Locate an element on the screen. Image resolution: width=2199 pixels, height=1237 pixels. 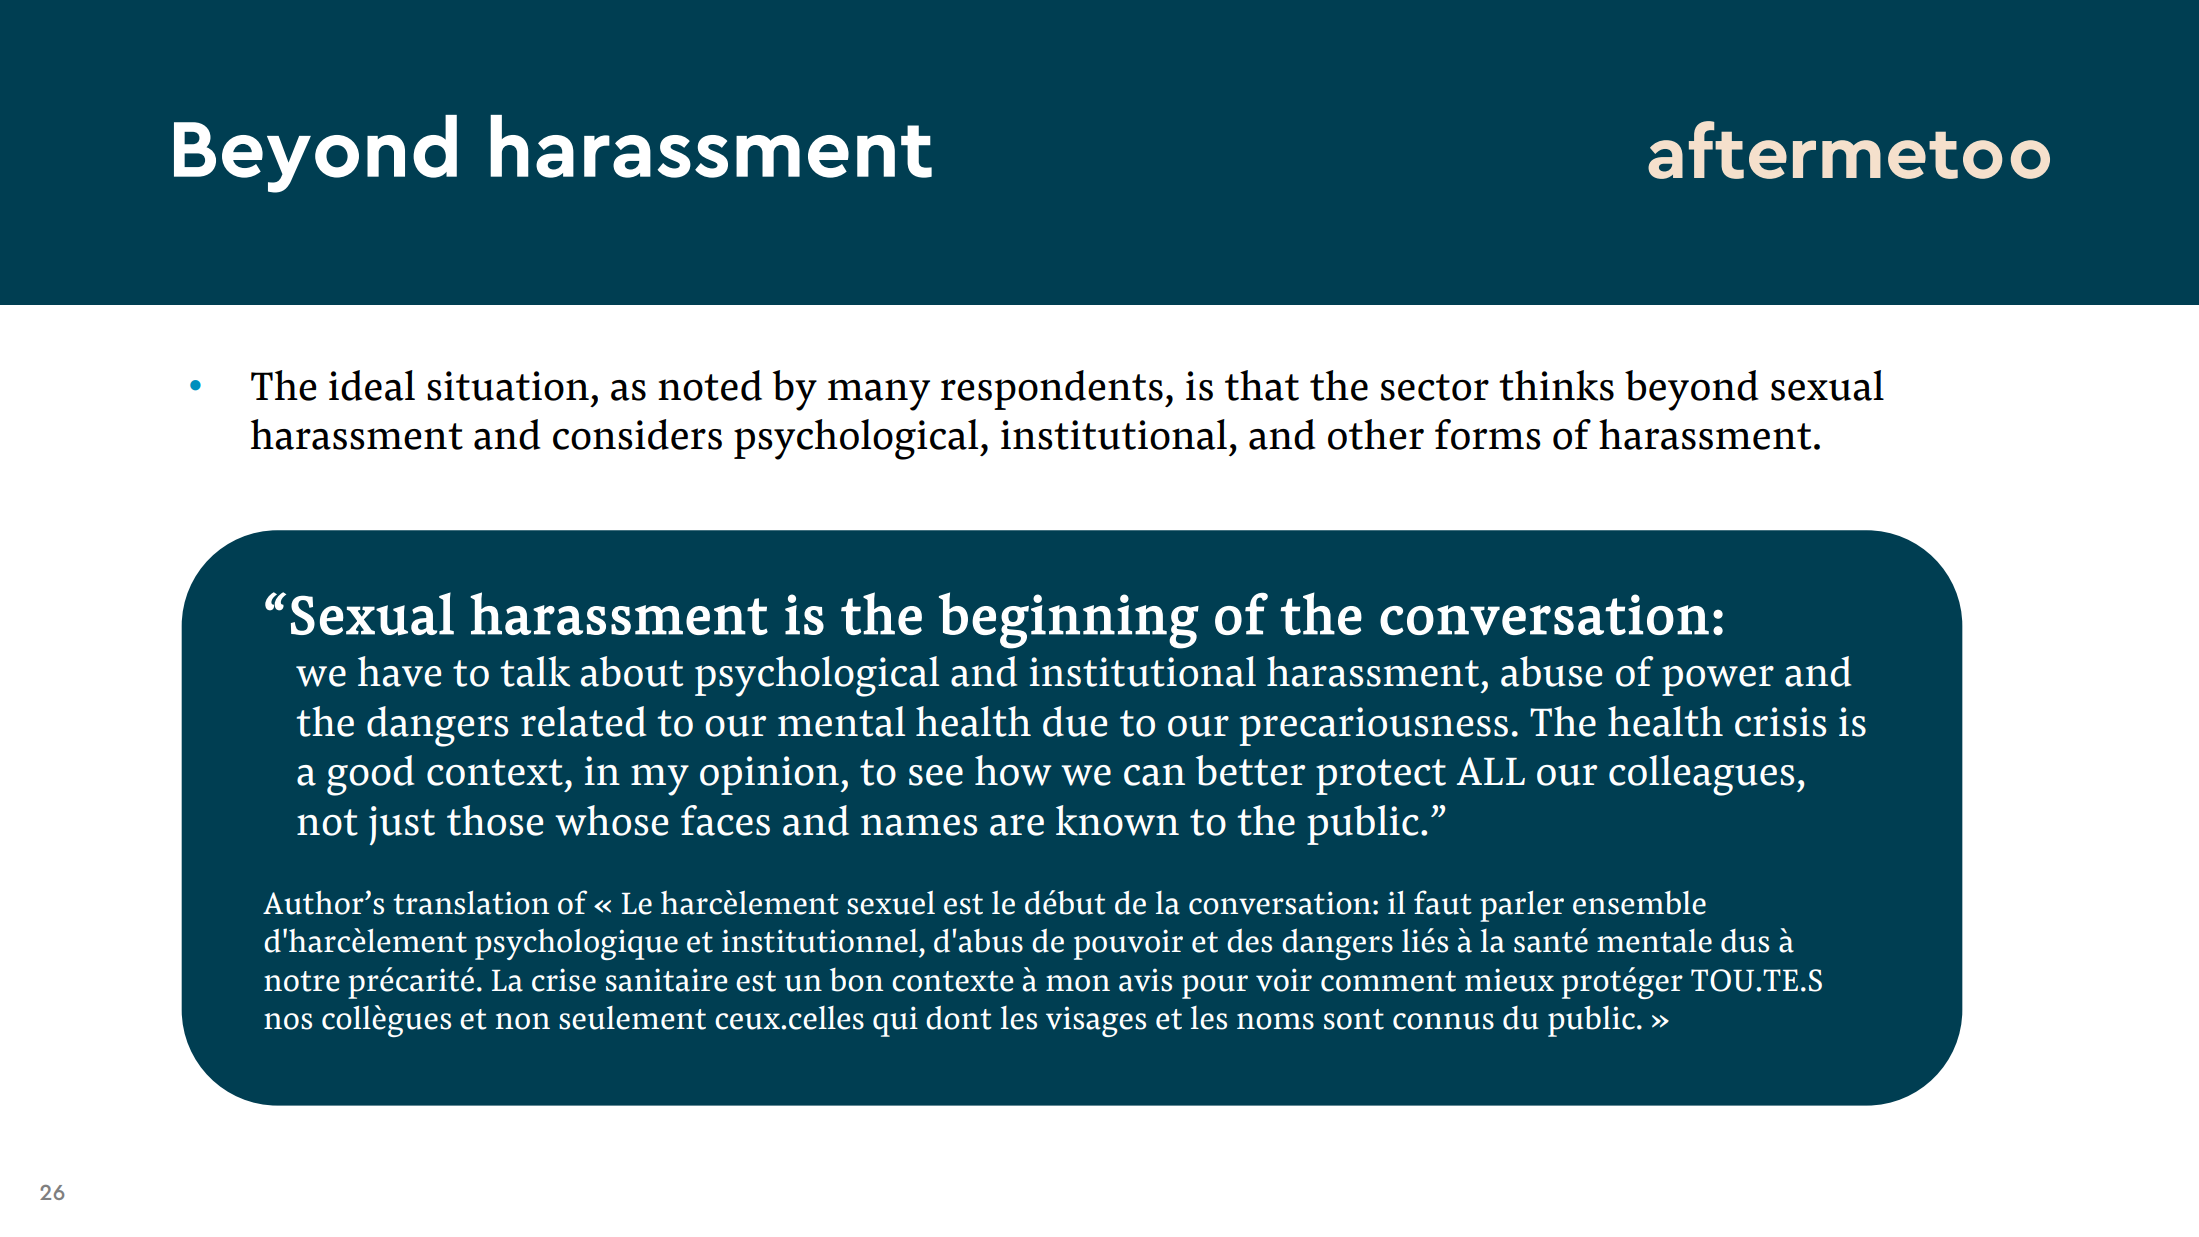
beginning is located at coordinates (1069, 620).
